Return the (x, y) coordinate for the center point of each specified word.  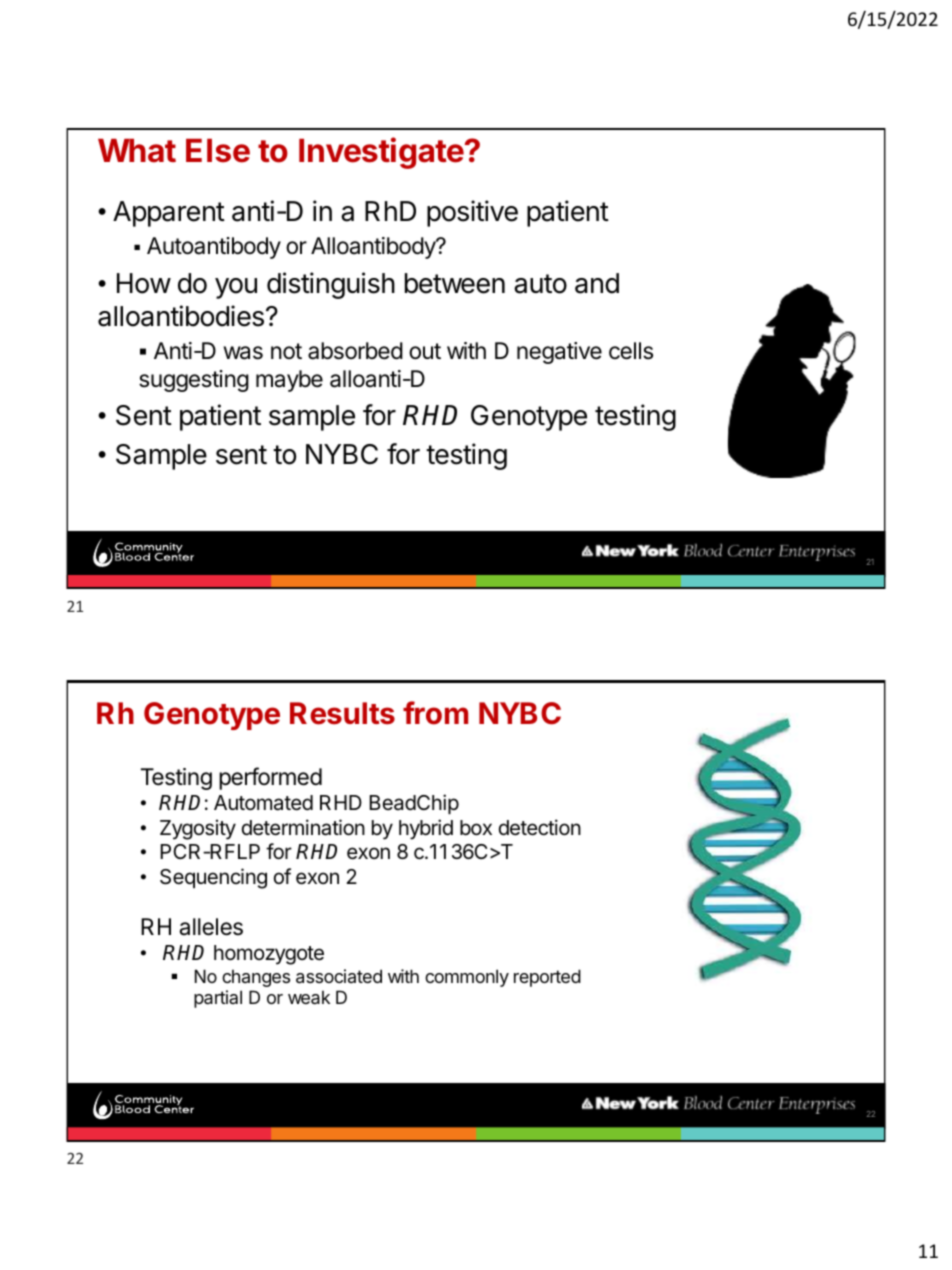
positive (472, 213)
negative (559, 353)
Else (218, 151)
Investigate (381, 153)
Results (342, 713)
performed (270, 778)
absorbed (355, 351)
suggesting (194, 381)
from (435, 713)
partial (218, 999)
